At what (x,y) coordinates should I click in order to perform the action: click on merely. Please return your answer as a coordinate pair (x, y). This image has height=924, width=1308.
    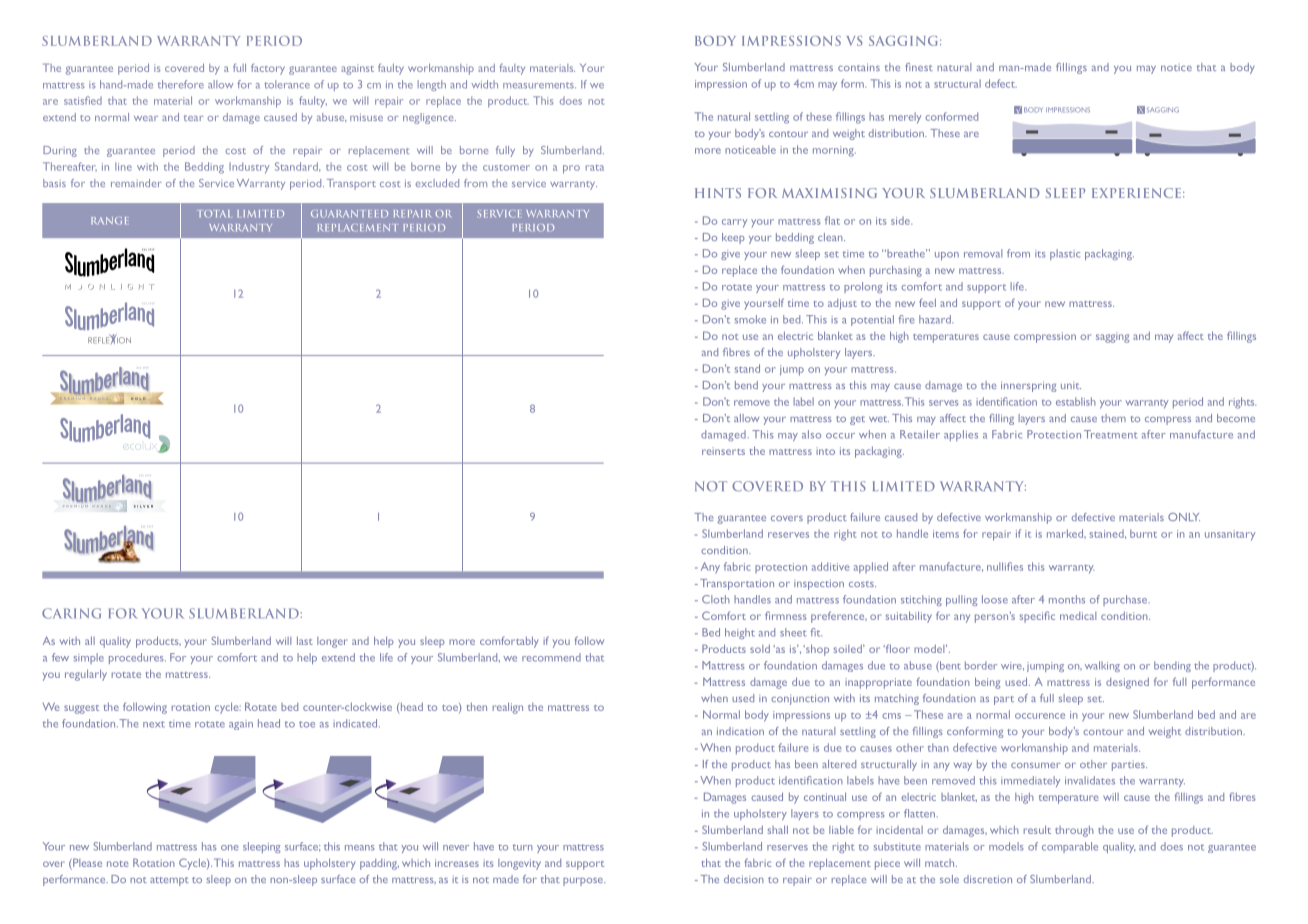
    Looking at the image, I should click on (905, 118).
